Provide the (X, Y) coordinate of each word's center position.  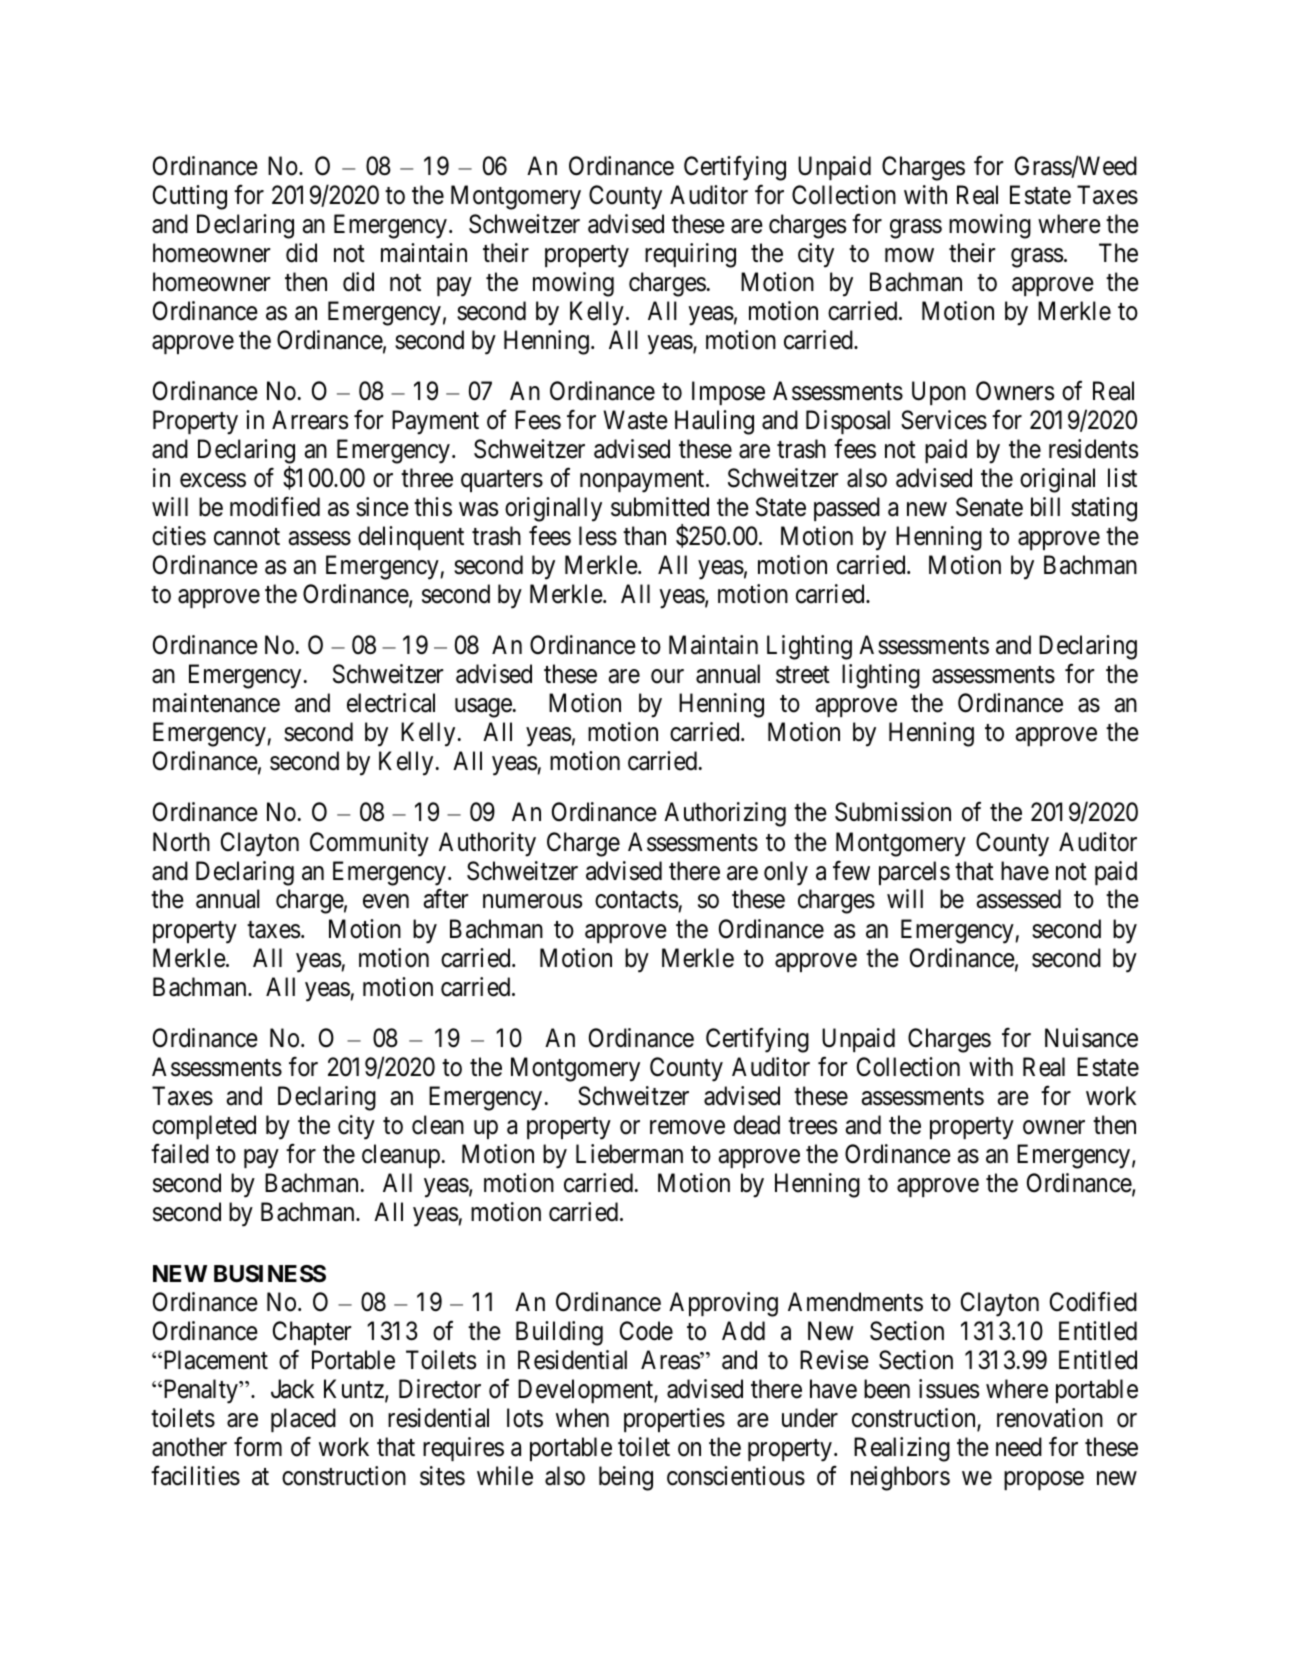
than (644, 536)
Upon (939, 393)
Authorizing (725, 814)
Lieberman (629, 1154)
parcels (914, 873)
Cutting (190, 197)
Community (369, 844)
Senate (989, 507)
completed (204, 1127)
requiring (690, 255)
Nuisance (1091, 1038)
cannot (247, 537)
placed (303, 1420)
